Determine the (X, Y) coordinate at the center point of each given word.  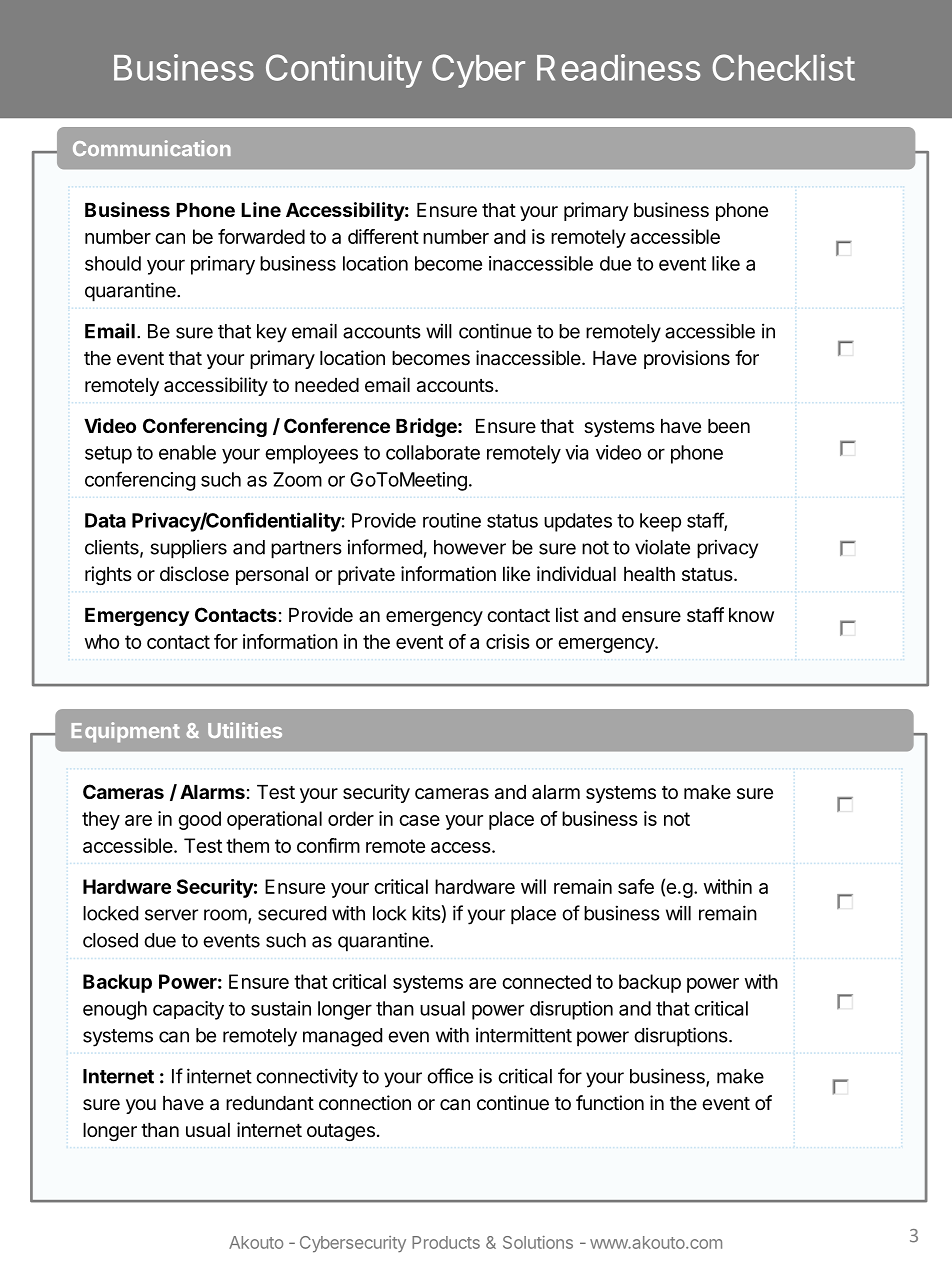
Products (446, 1242)
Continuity (344, 71)
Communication (152, 148)
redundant (270, 1103)
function (610, 1102)
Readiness (618, 67)
